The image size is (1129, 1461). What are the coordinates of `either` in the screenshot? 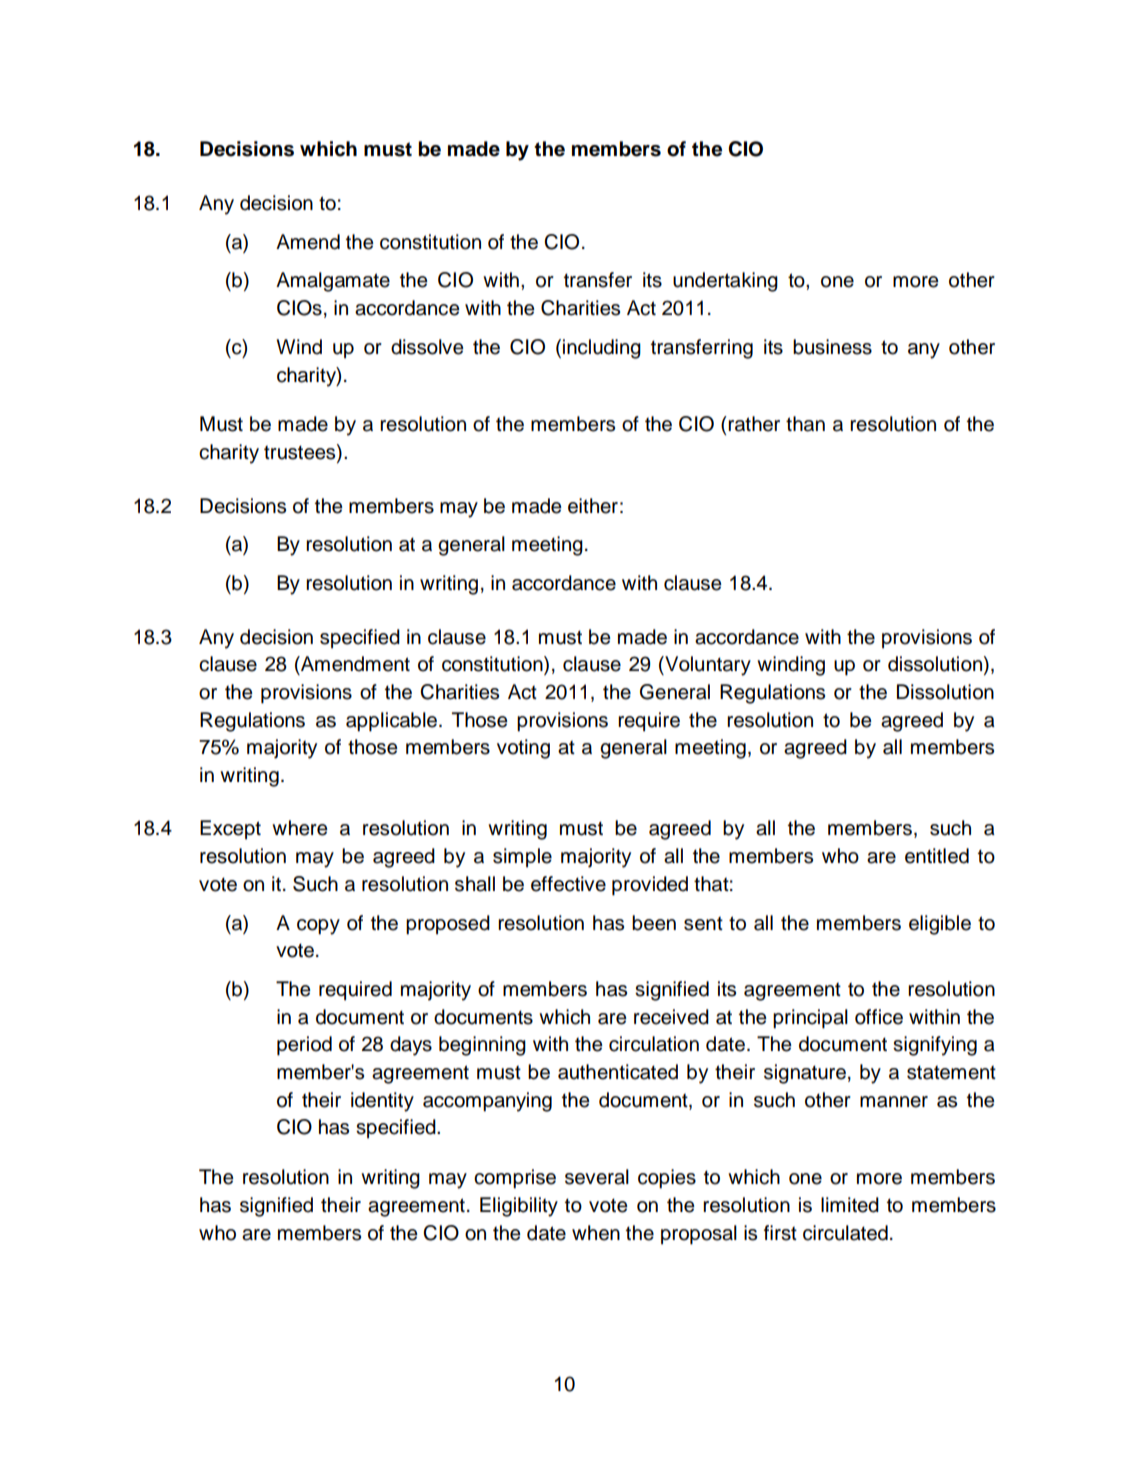 It's located at (593, 506).
